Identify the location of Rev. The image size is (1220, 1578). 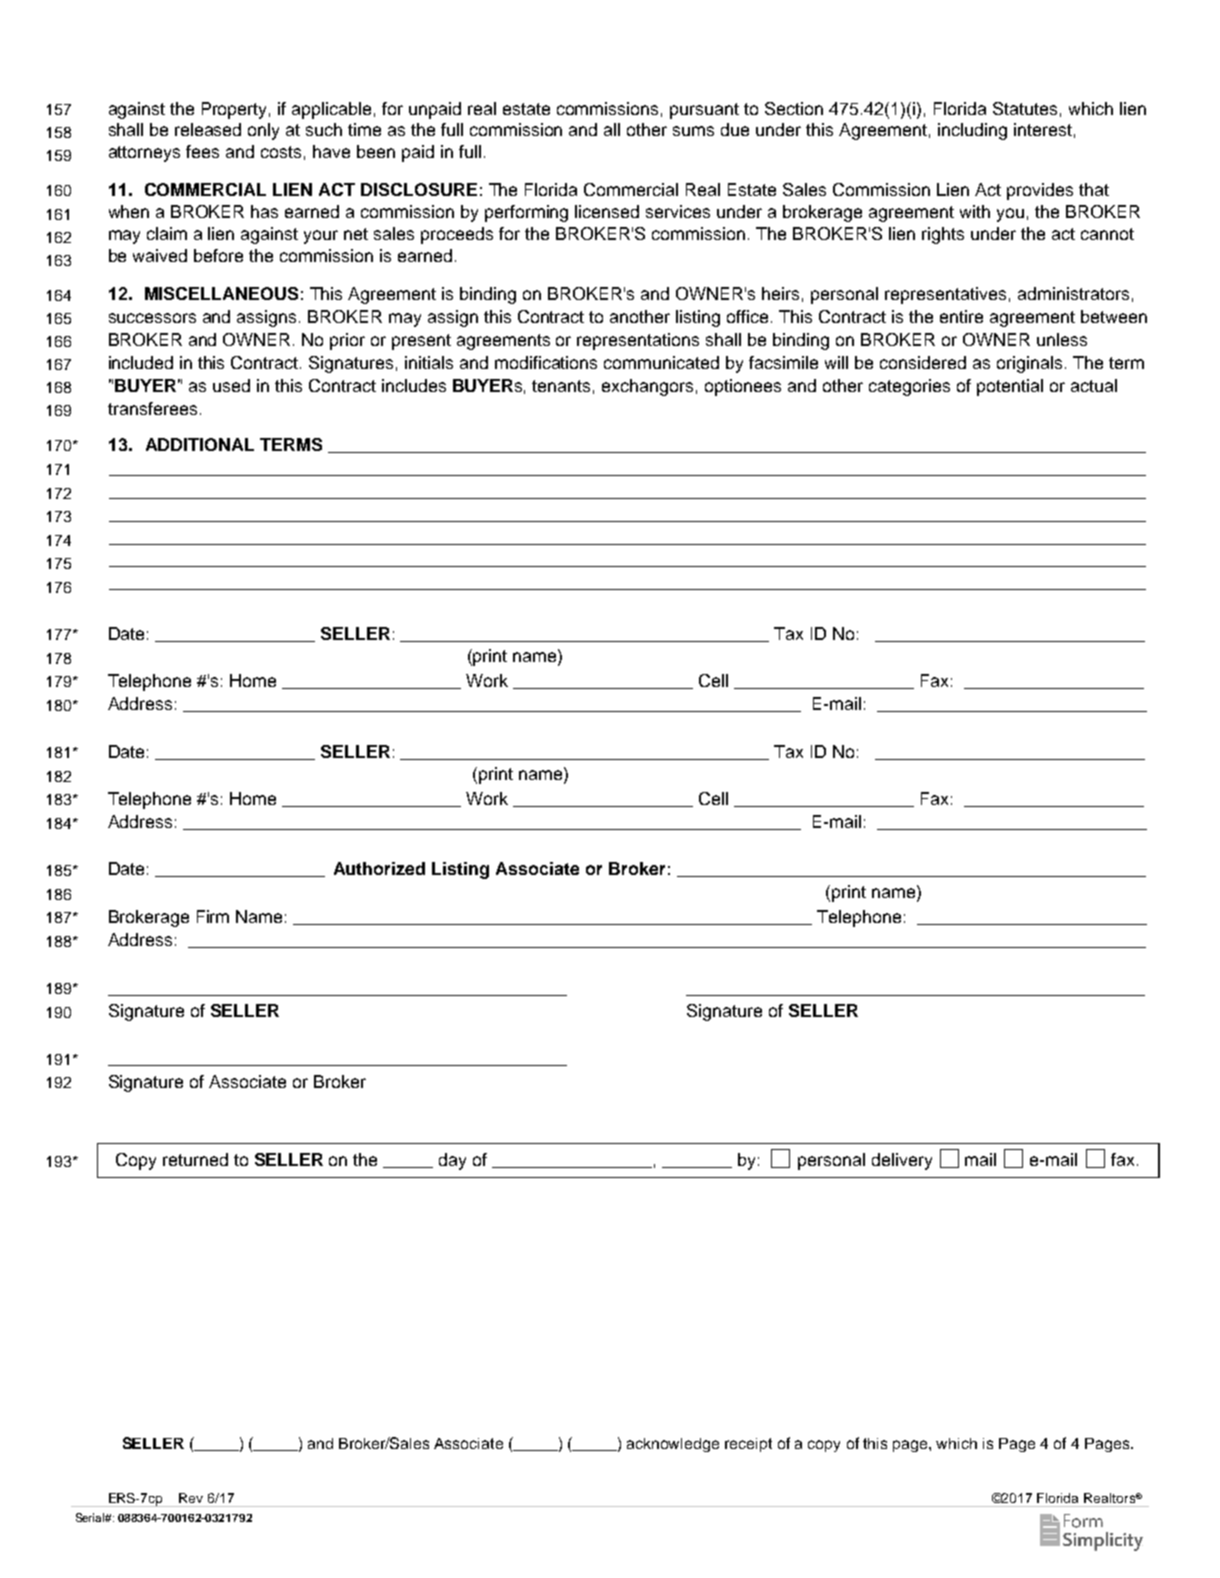
(191, 1498).
